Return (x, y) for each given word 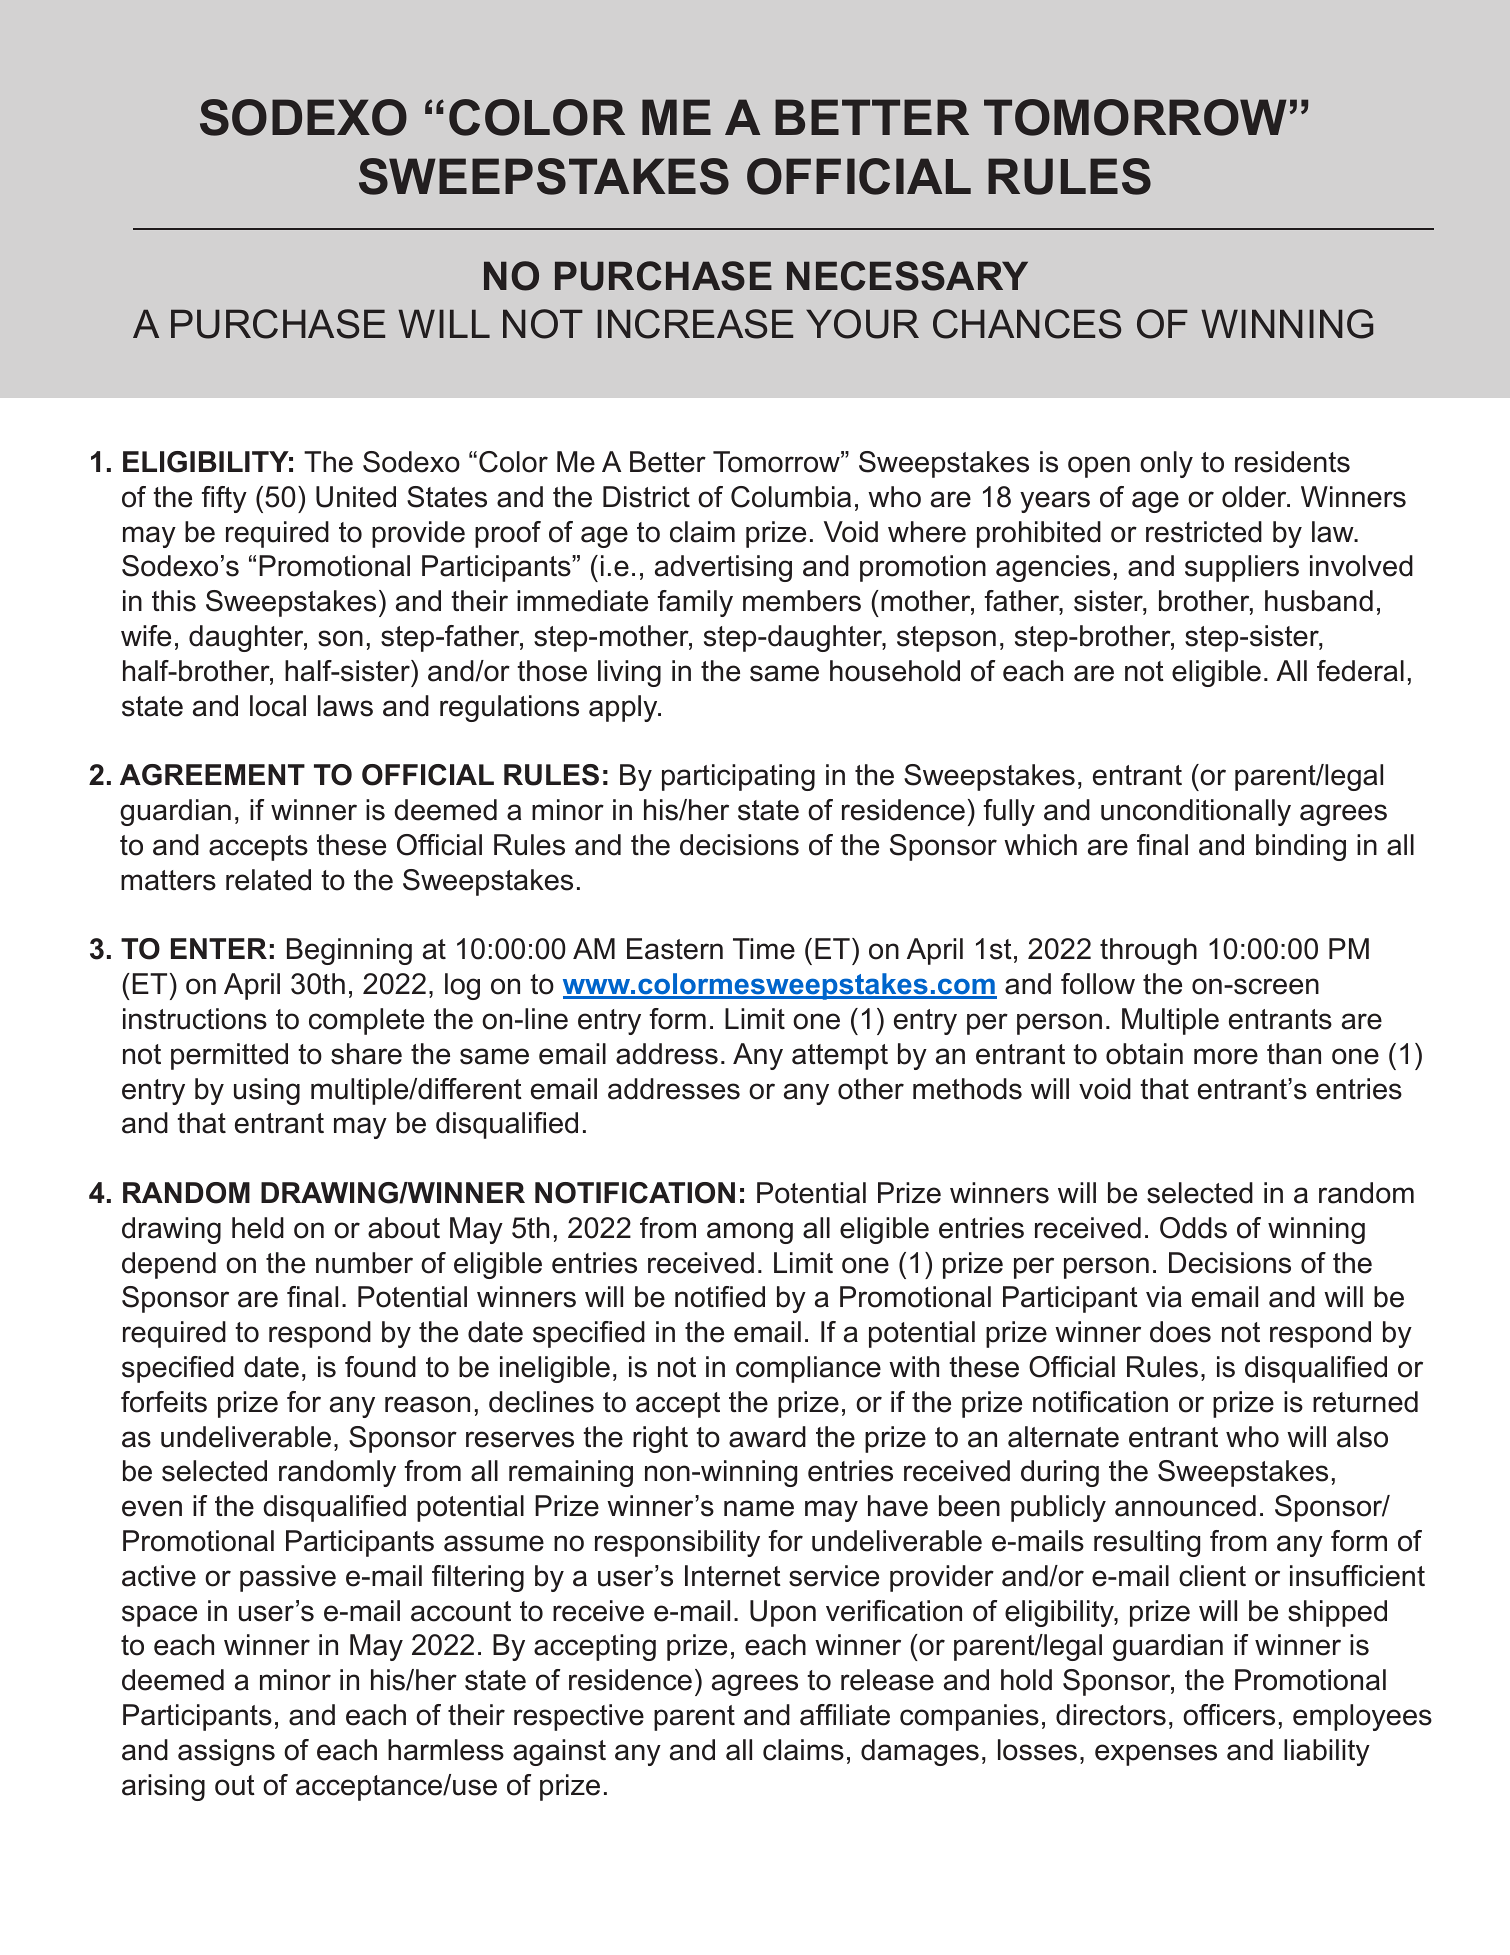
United (356, 497)
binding (1301, 847)
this (174, 601)
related (268, 880)
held (258, 1228)
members (802, 601)
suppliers (1242, 568)
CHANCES (1027, 324)
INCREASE (695, 324)
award (767, 1437)
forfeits (164, 1402)
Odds (1193, 1228)
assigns (226, 1752)
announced (1185, 1506)
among (750, 1233)
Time (764, 949)
